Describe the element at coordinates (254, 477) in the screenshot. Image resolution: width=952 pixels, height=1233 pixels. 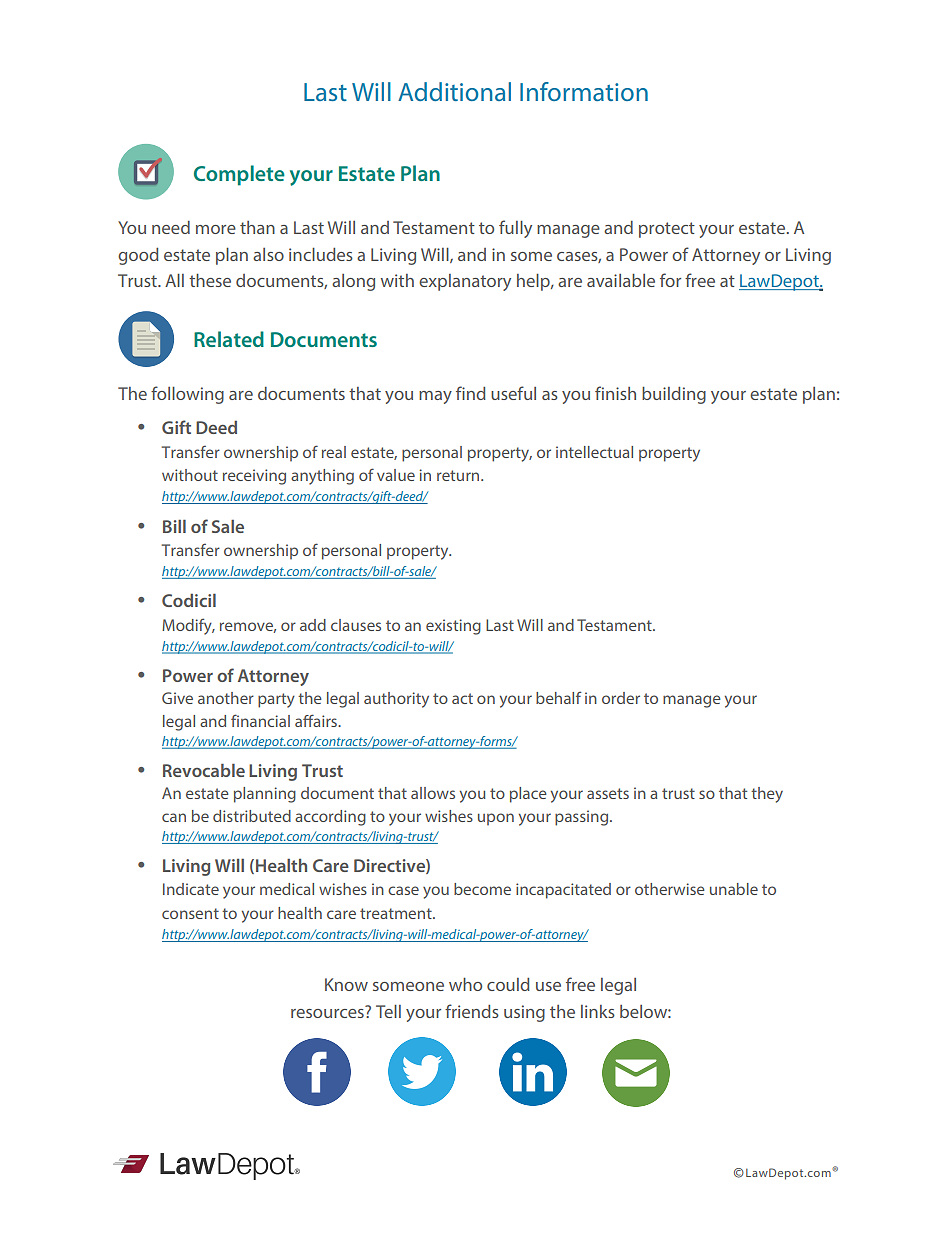
I see `receiving` at that location.
